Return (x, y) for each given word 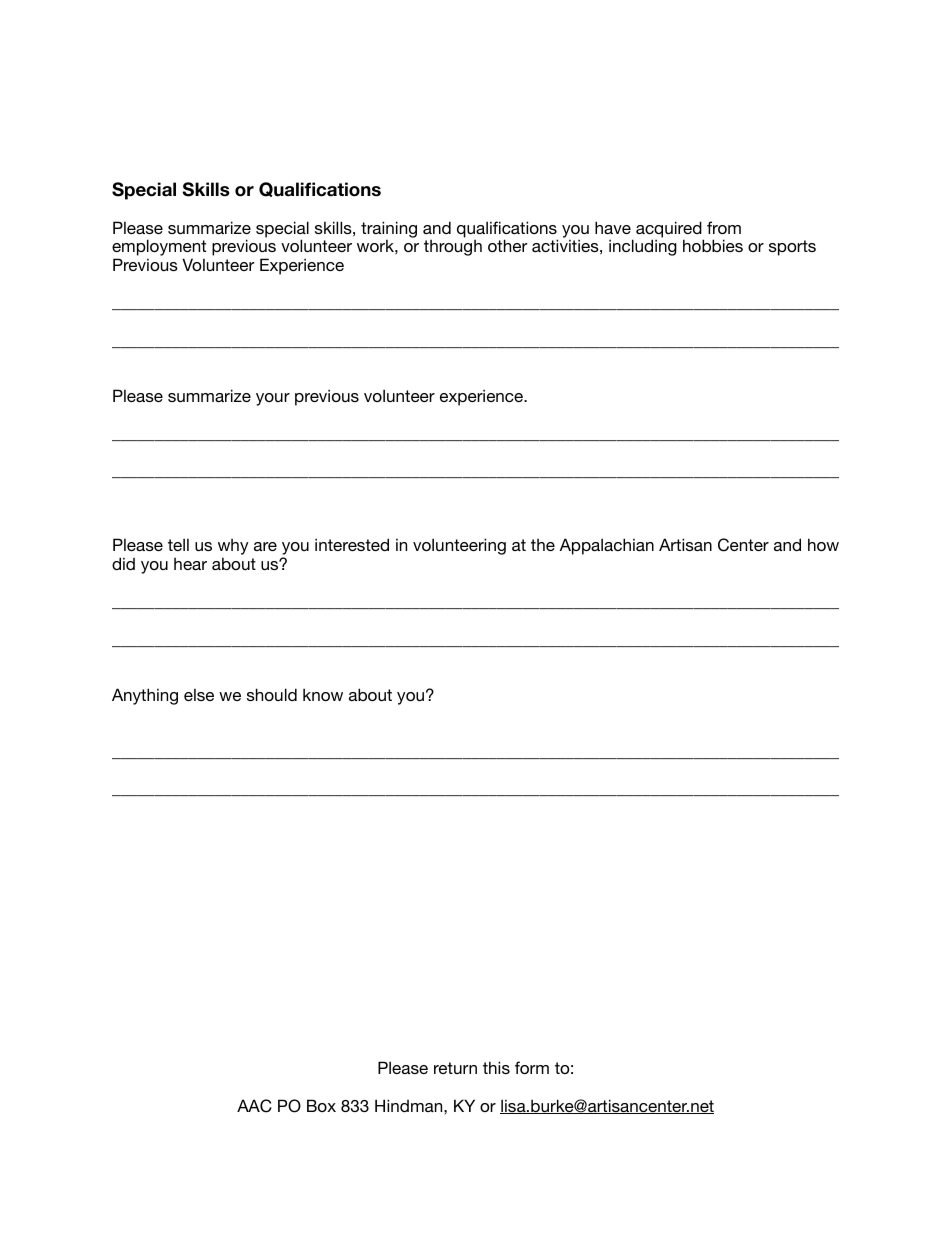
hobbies (713, 245)
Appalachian (607, 546)
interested (352, 544)
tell (178, 544)
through (453, 248)
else (199, 694)
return (455, 1068)
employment (159, 249)
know (323, 694)
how (823, 544)
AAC (254, 1106)
